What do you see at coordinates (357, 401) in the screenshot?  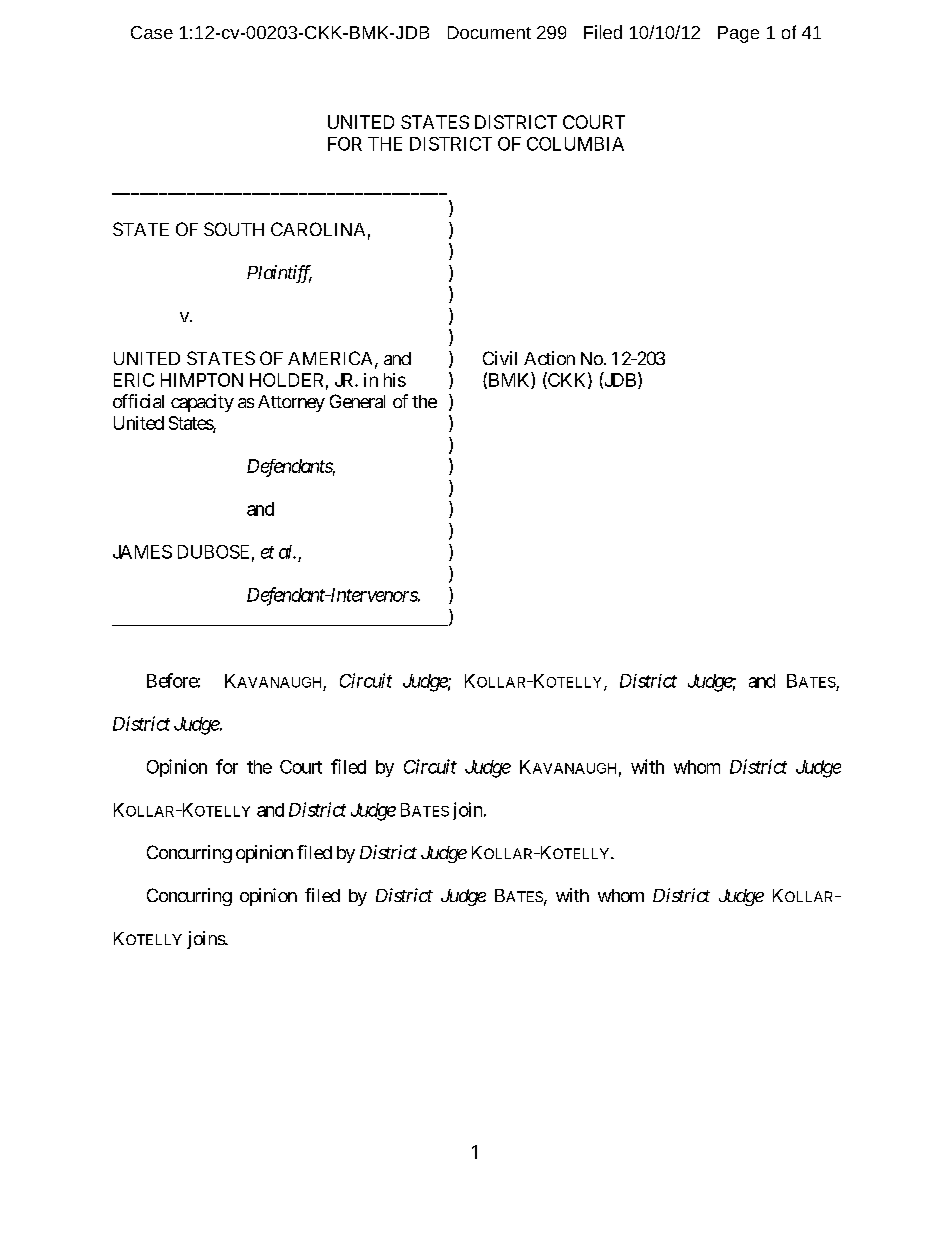 I see `General` at bounding box center [357, 401].
